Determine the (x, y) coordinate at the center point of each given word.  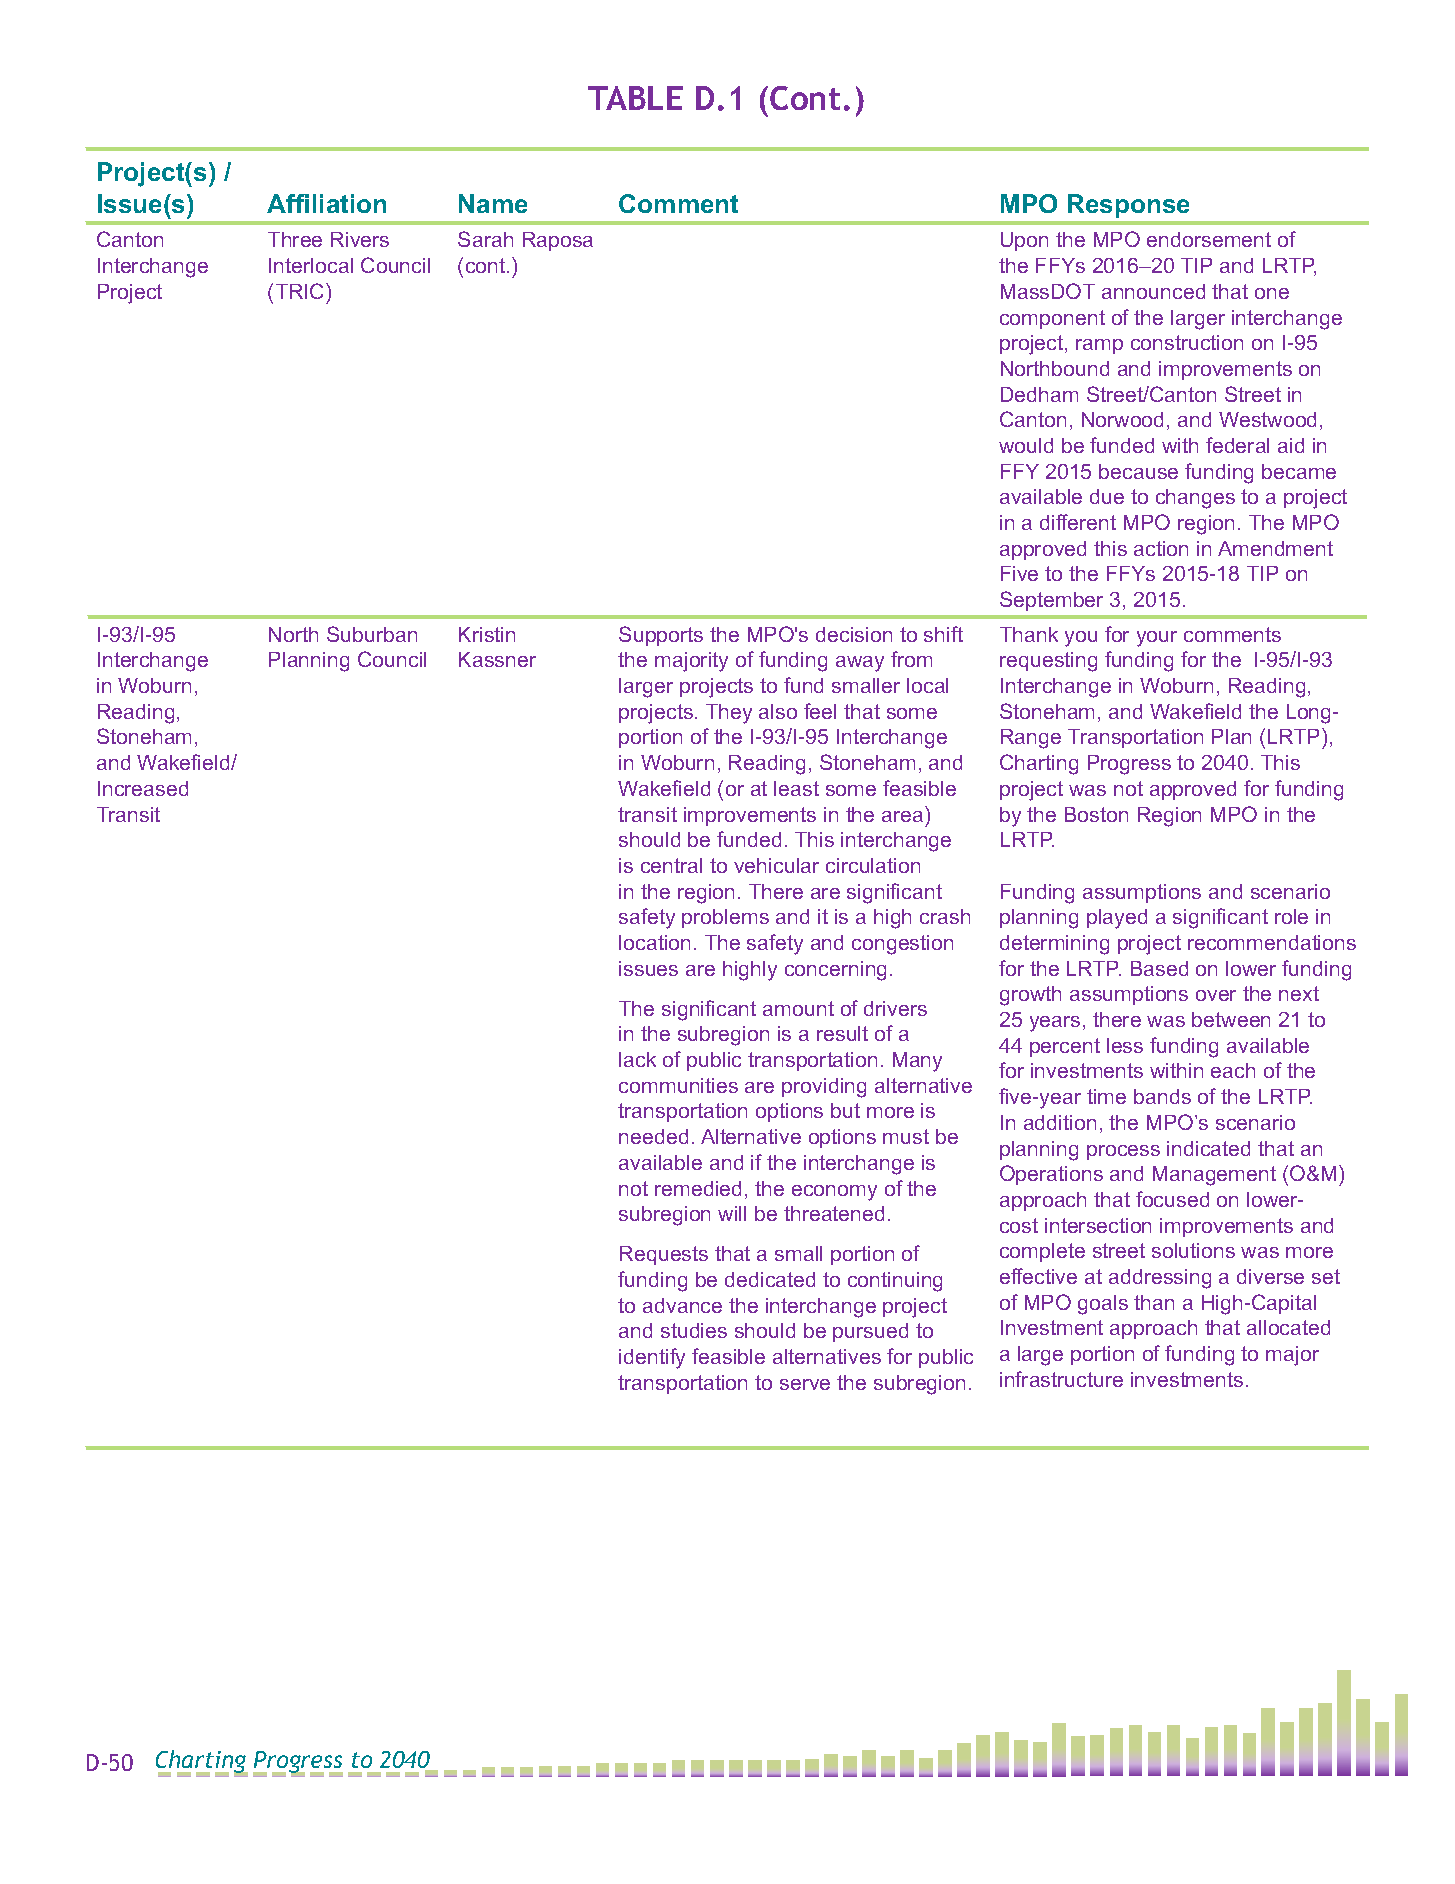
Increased (143, 788)
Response (1128, 206)
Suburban (372, 634)
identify (652, 1358)
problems (725, 918)
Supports (661, 636)
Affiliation (326, 203)
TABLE (635, 98)
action (1161, 548)
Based (1159, 968)
